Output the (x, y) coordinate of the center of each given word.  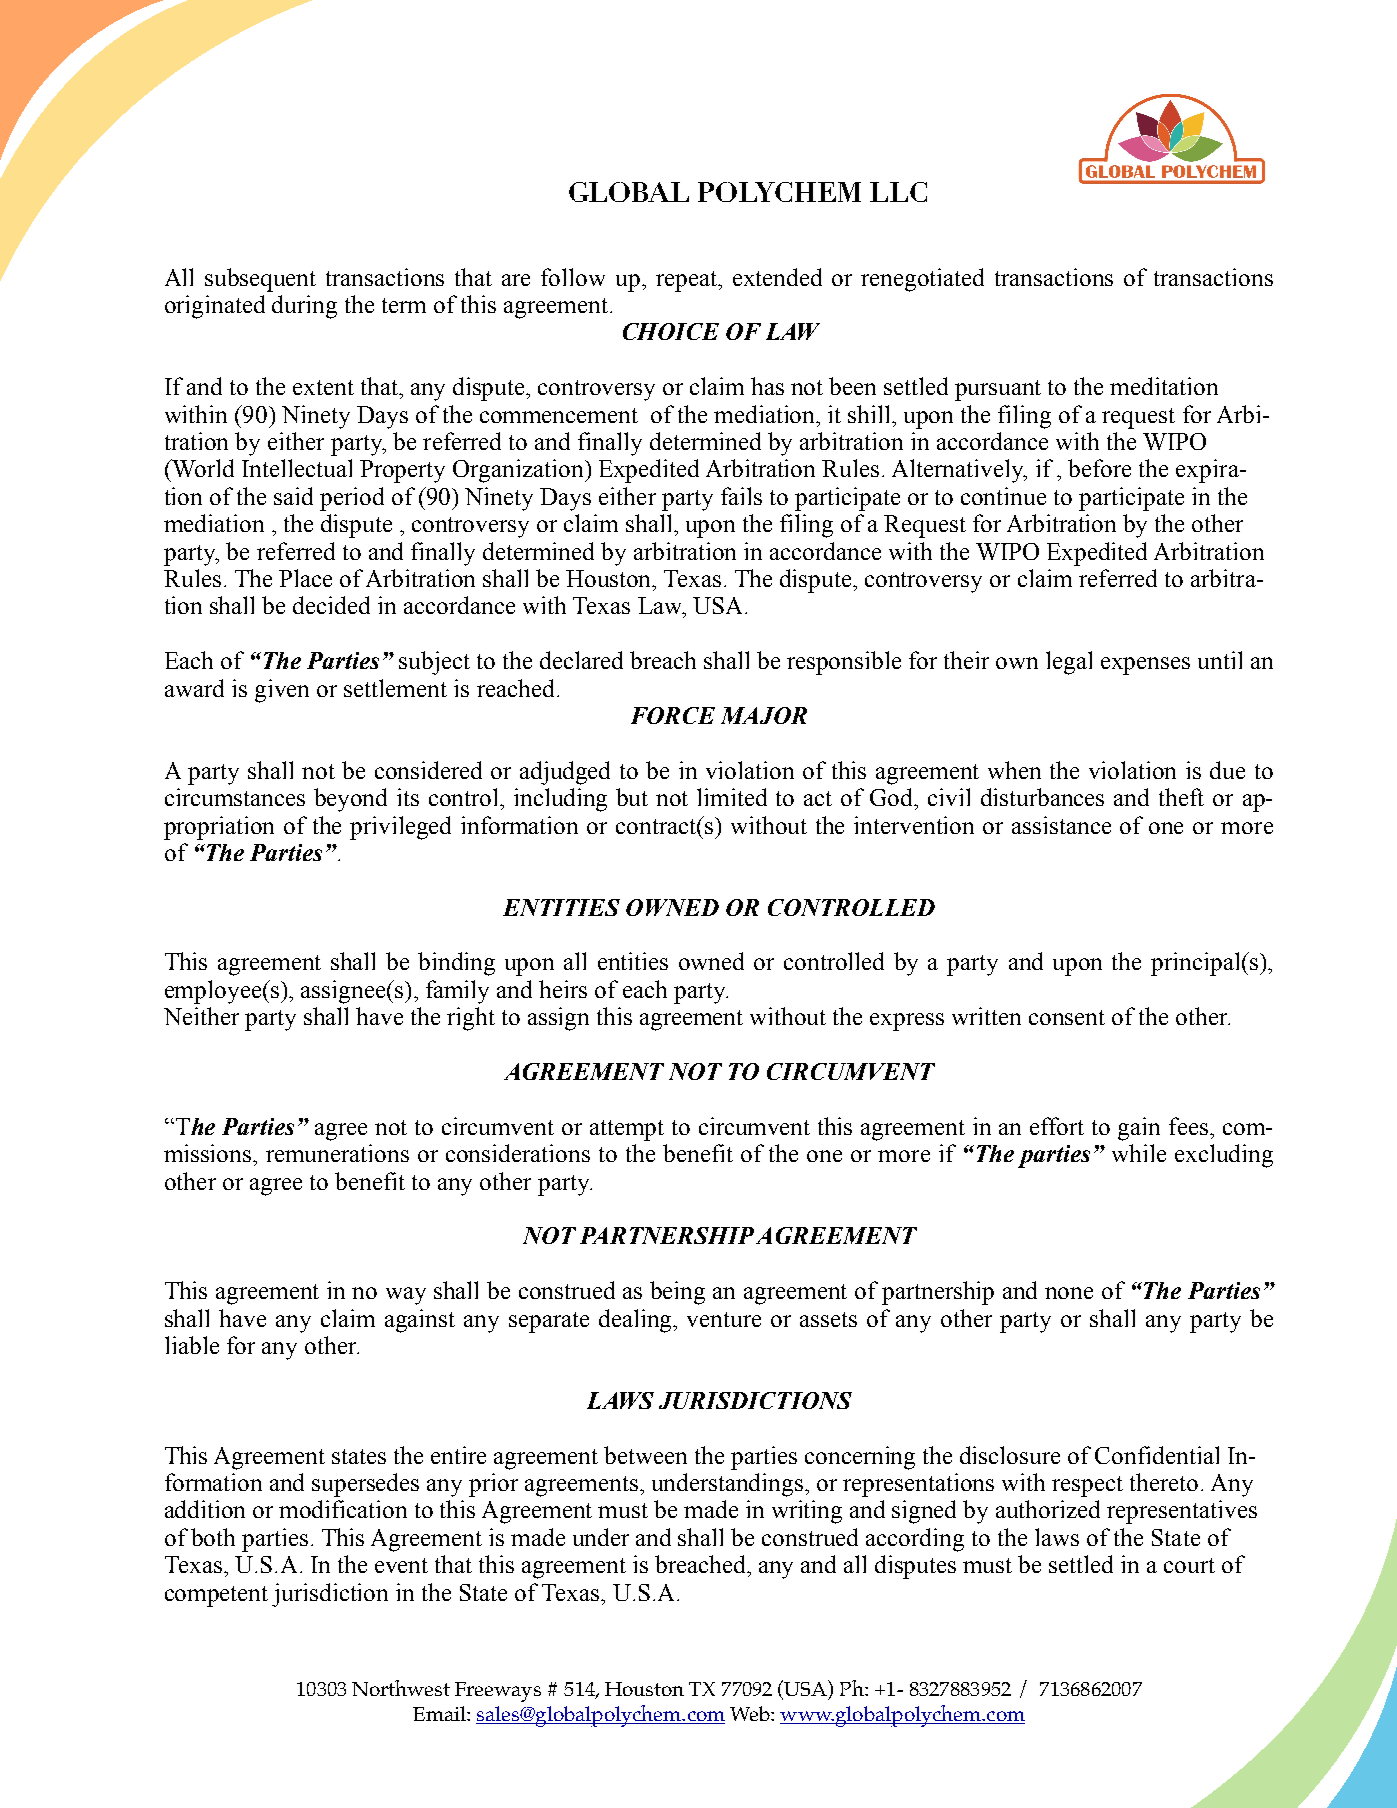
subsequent (260, 280)
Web (751, 1713)
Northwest (401, 1688)
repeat (688, 281)
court (1189, 1565)
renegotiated (922, 280)
